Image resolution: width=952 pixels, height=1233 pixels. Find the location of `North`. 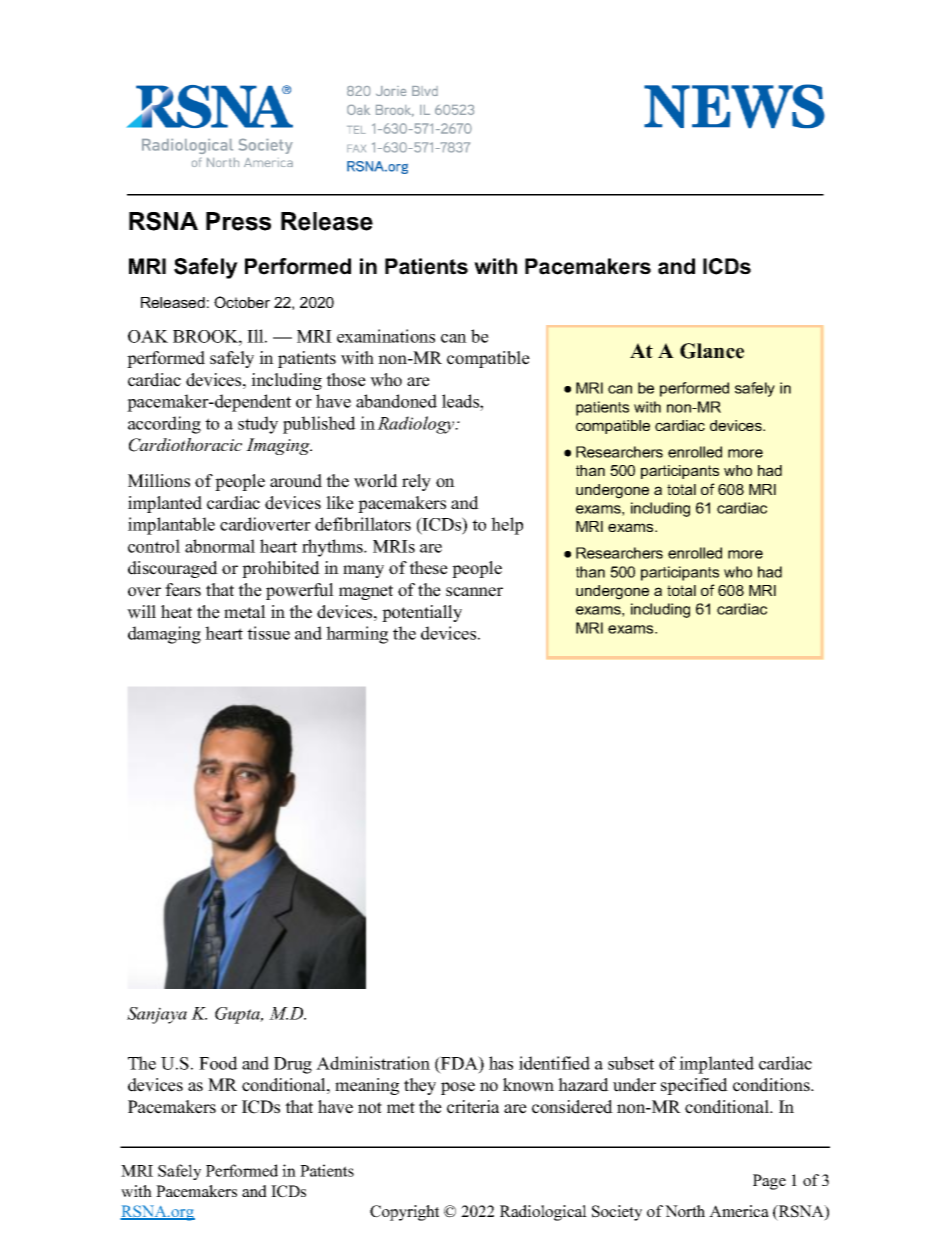

North is located at coordinates (685, 1211).
